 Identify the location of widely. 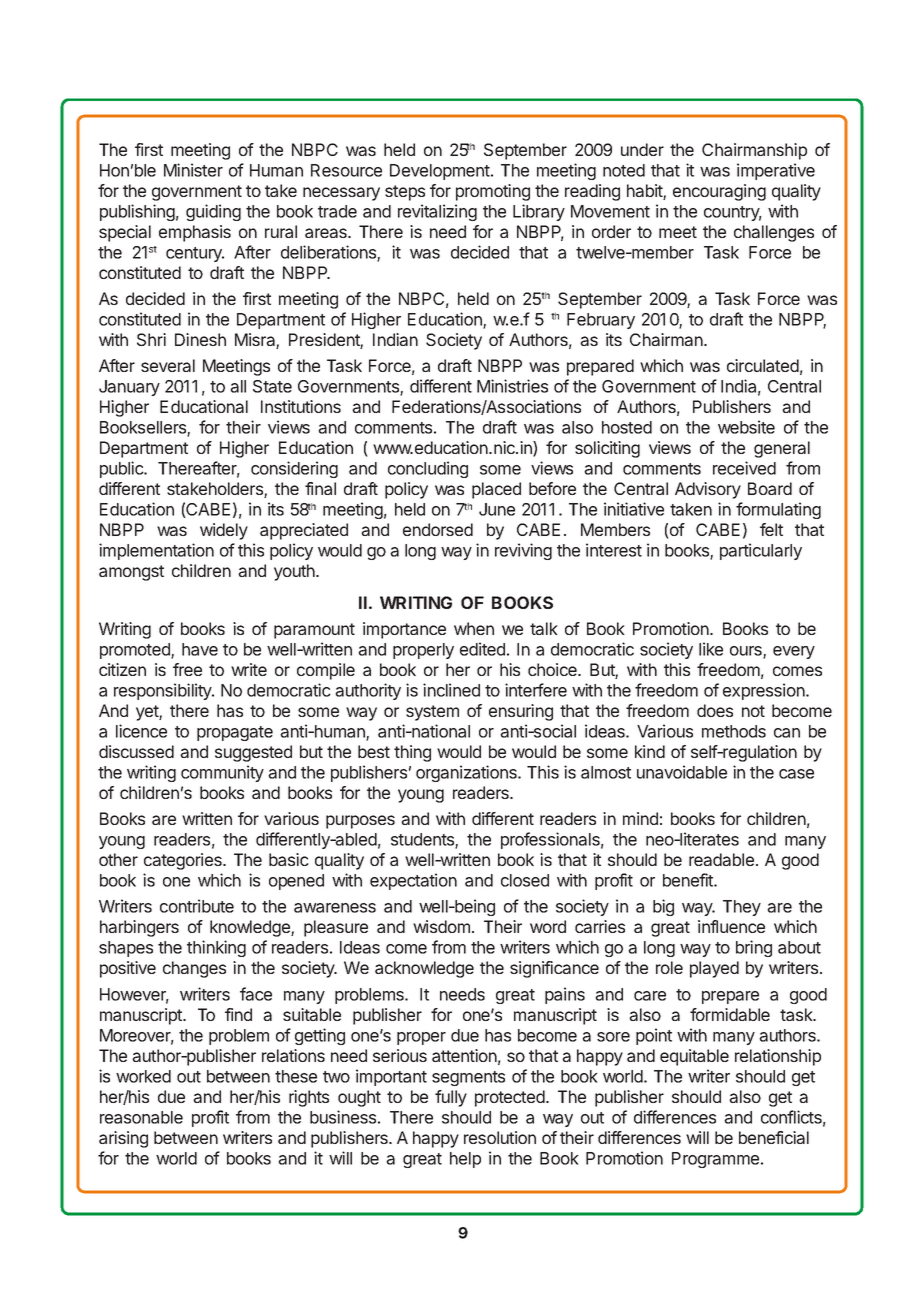
(224, 531).
